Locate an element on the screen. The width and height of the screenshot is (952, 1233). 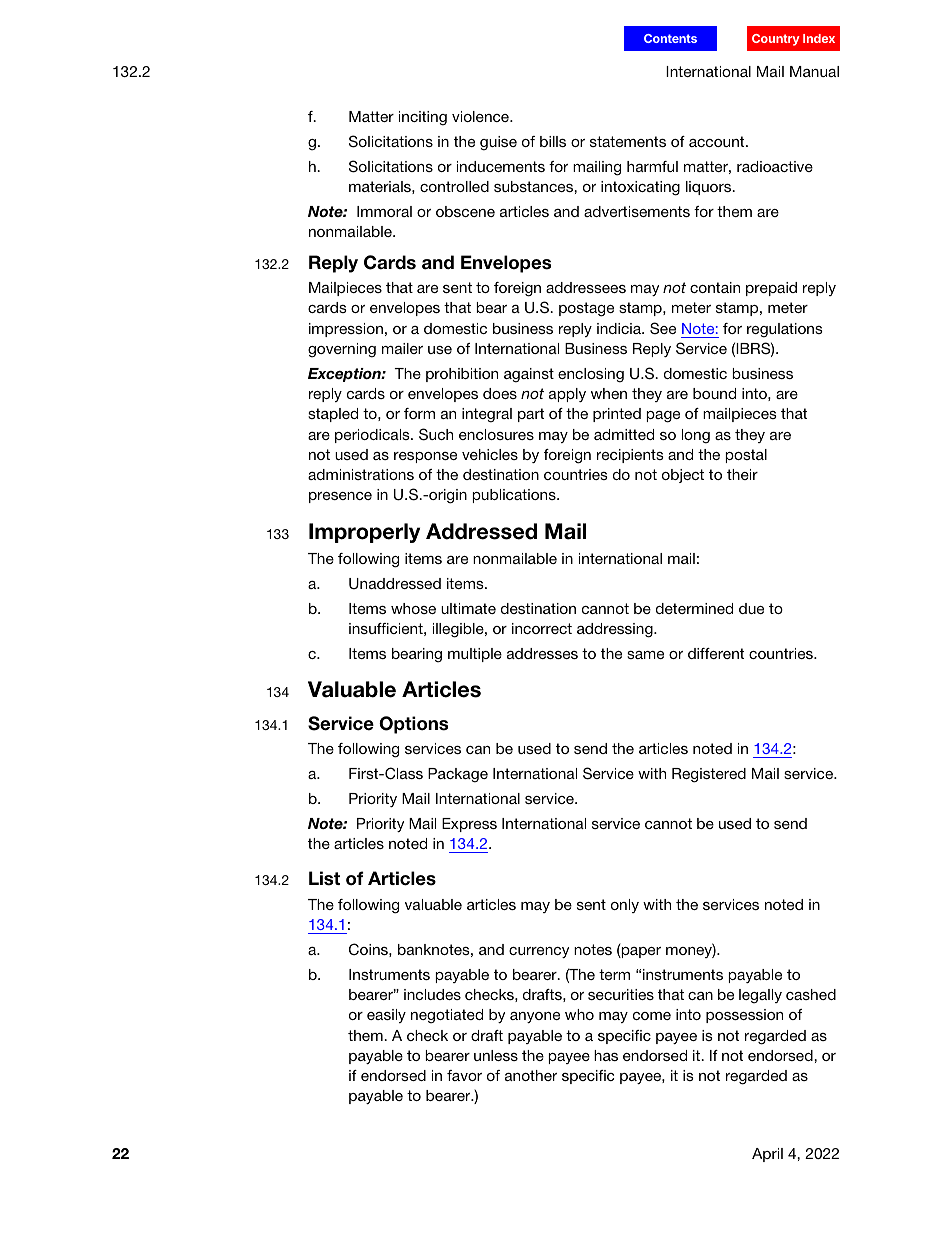
regulations is located at coordinates (785, 330).
